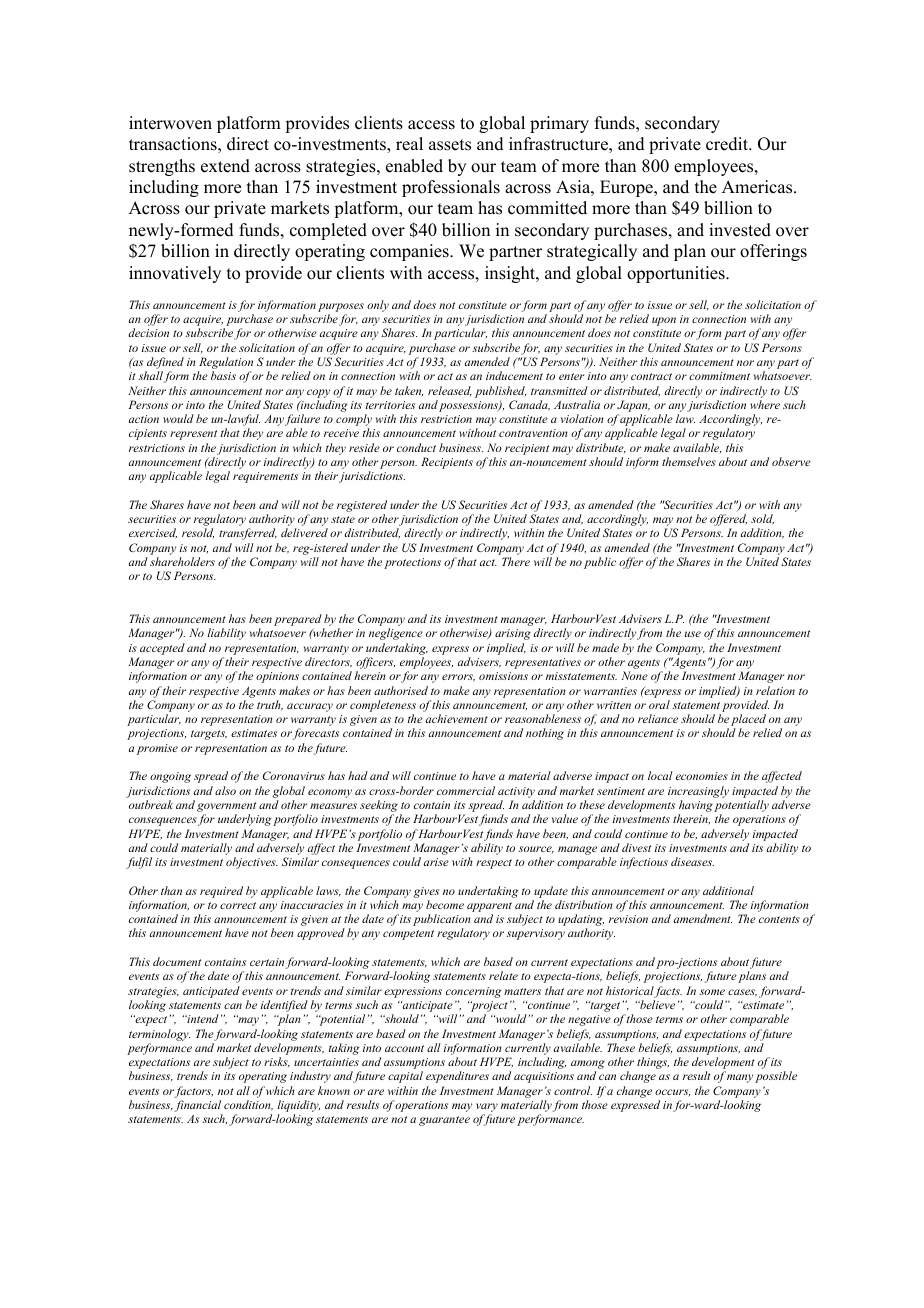 This image has width=924, height=1308. What do you see at coordinates (199, 1107) in the image?
I see `financial` at bounding box center [199, 1107].
